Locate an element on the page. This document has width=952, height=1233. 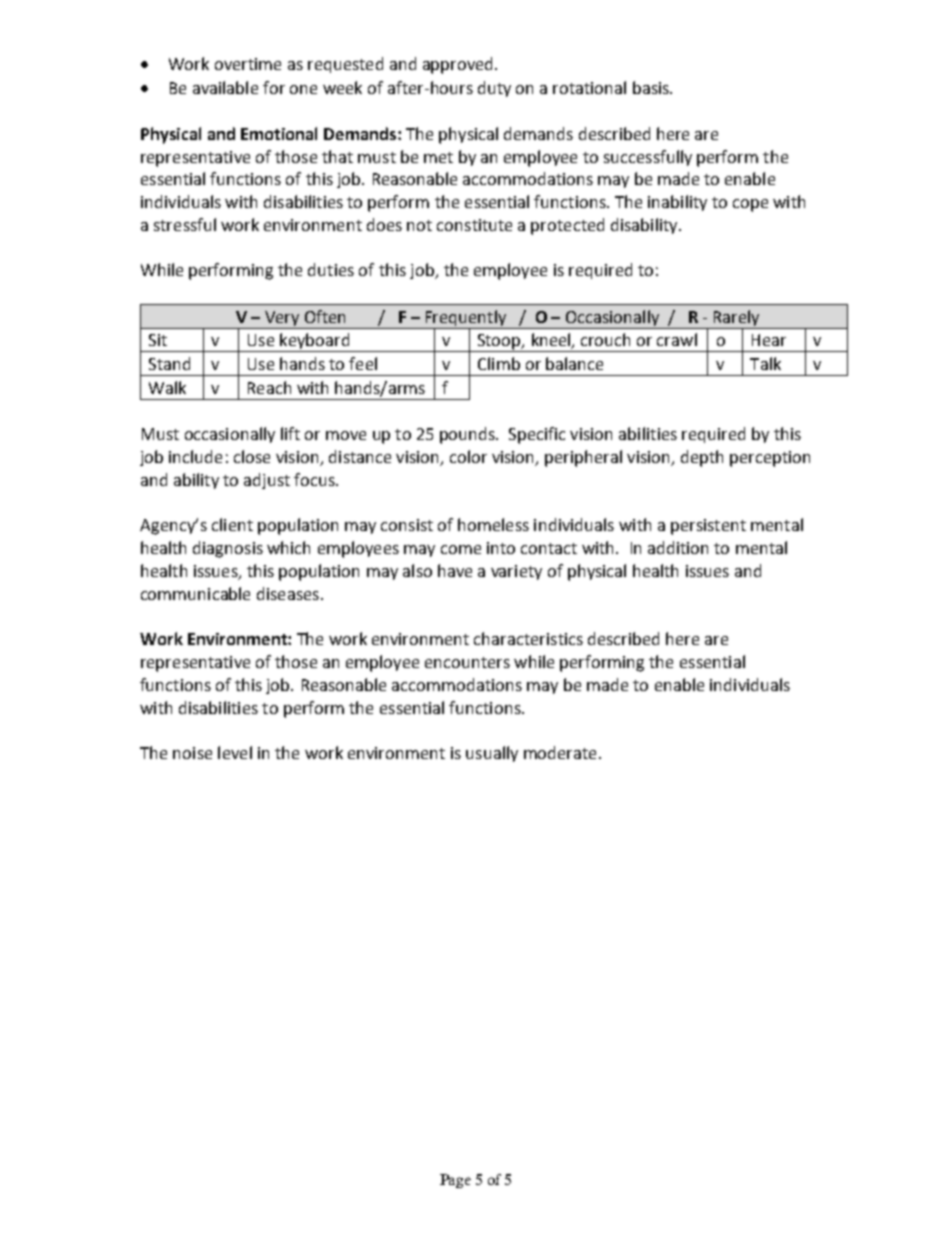
available is located at coordinates (225, 87).
